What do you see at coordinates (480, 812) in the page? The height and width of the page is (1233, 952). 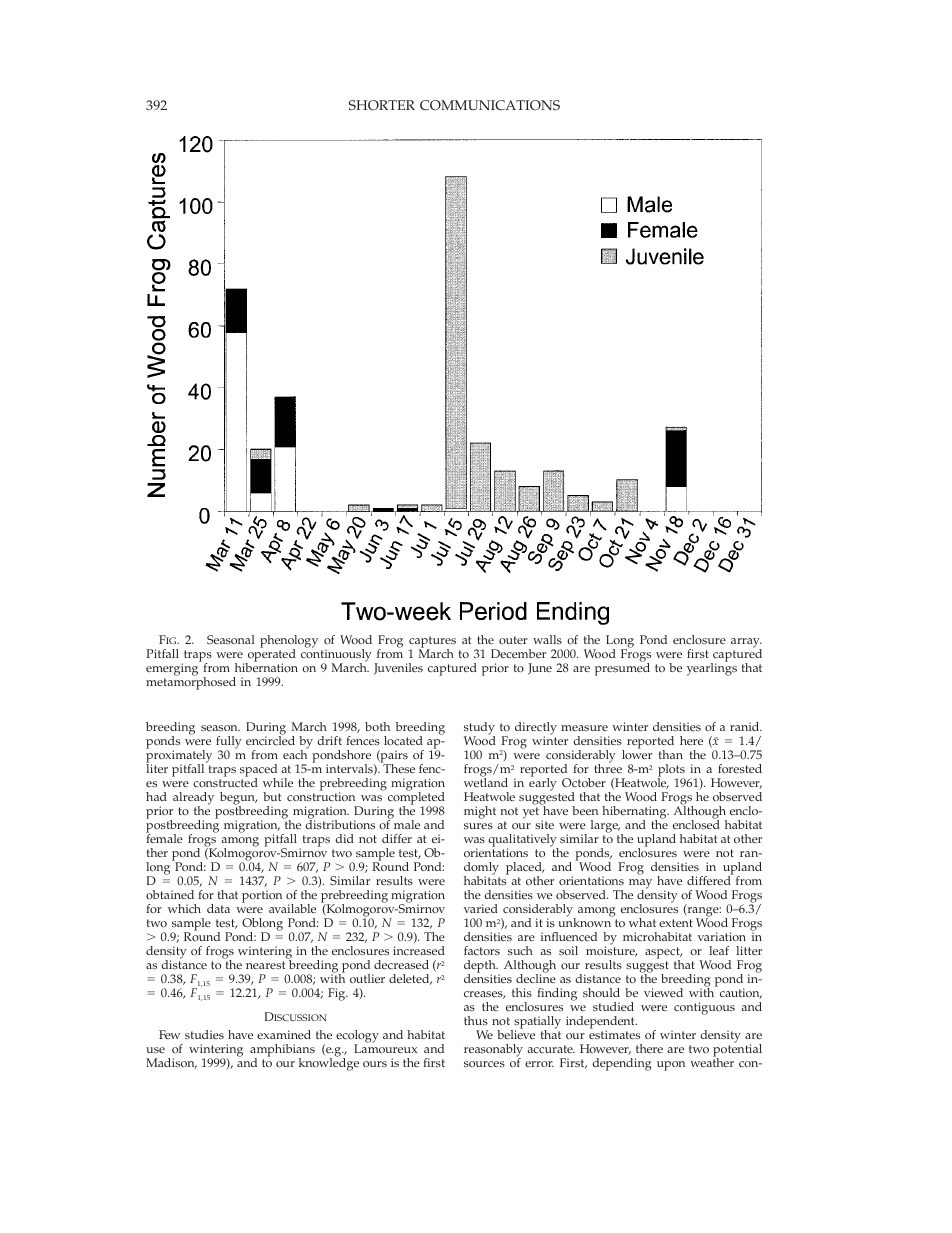 I see `might` at bounding box center [480, 812].
